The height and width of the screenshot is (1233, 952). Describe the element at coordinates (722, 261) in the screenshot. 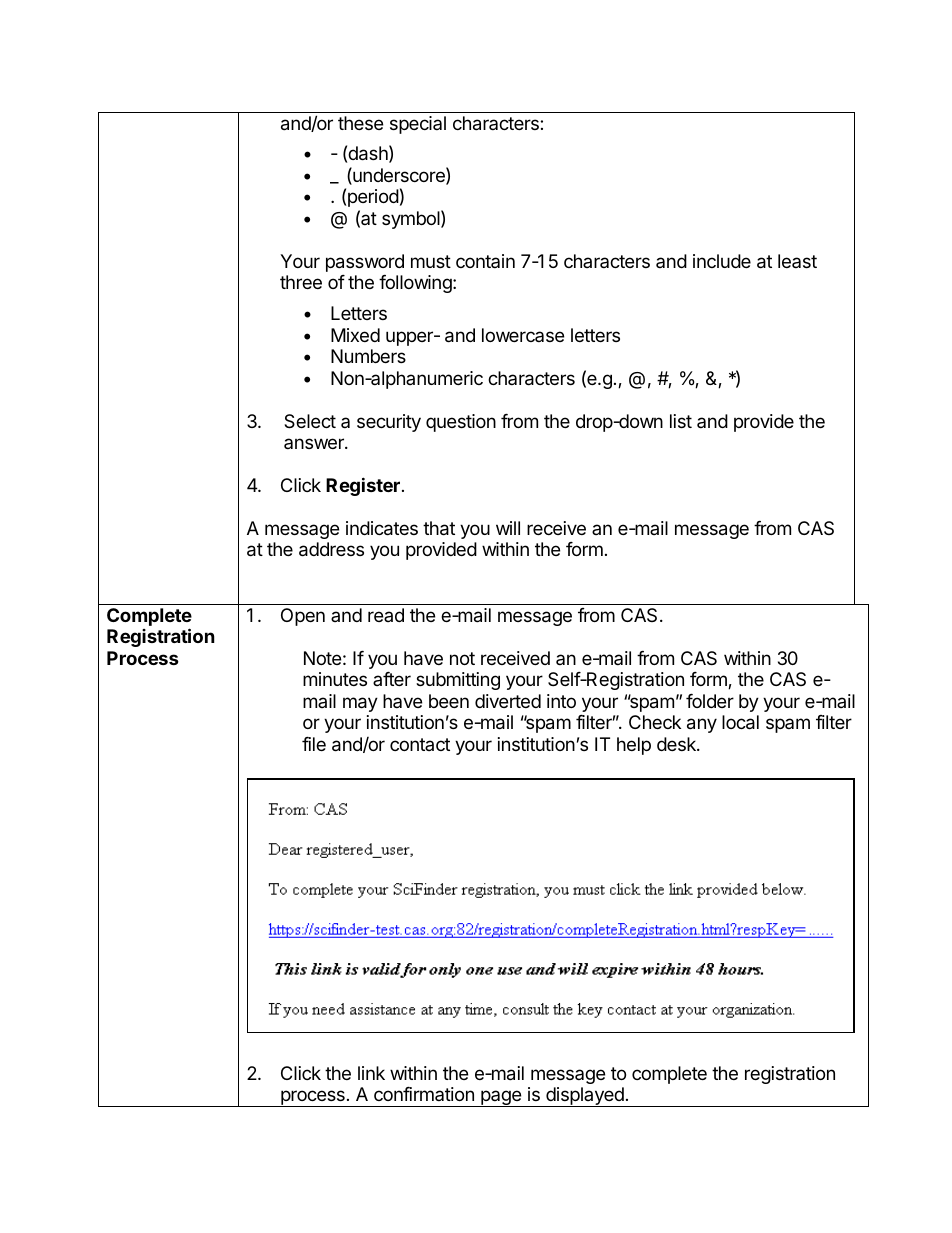

I see `include` at that location.
